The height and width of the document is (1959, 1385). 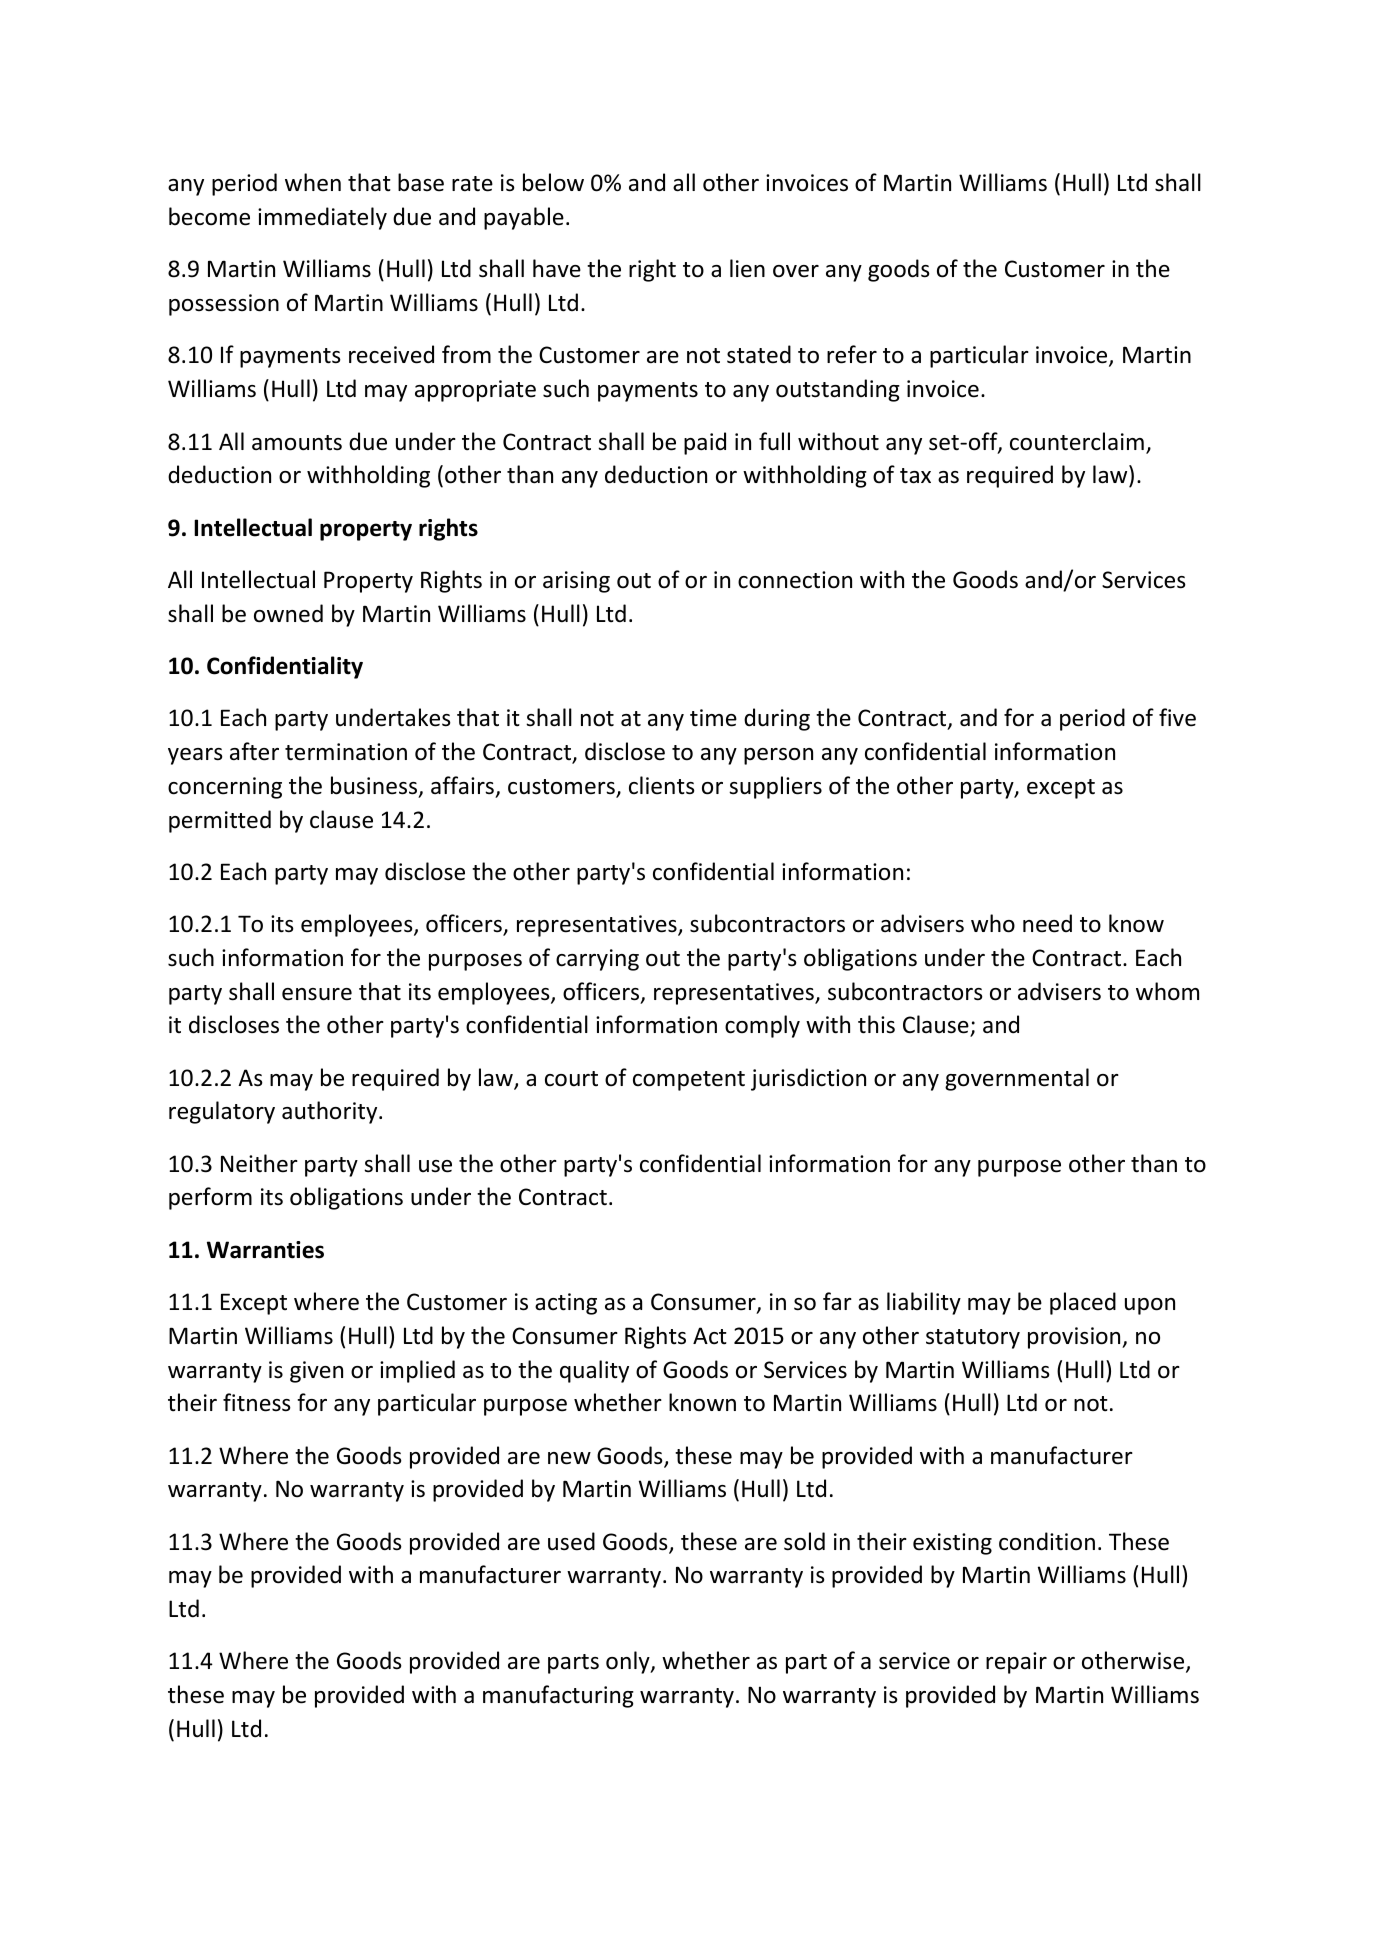 I want to click on carrying, so click(x=597, y=960).
